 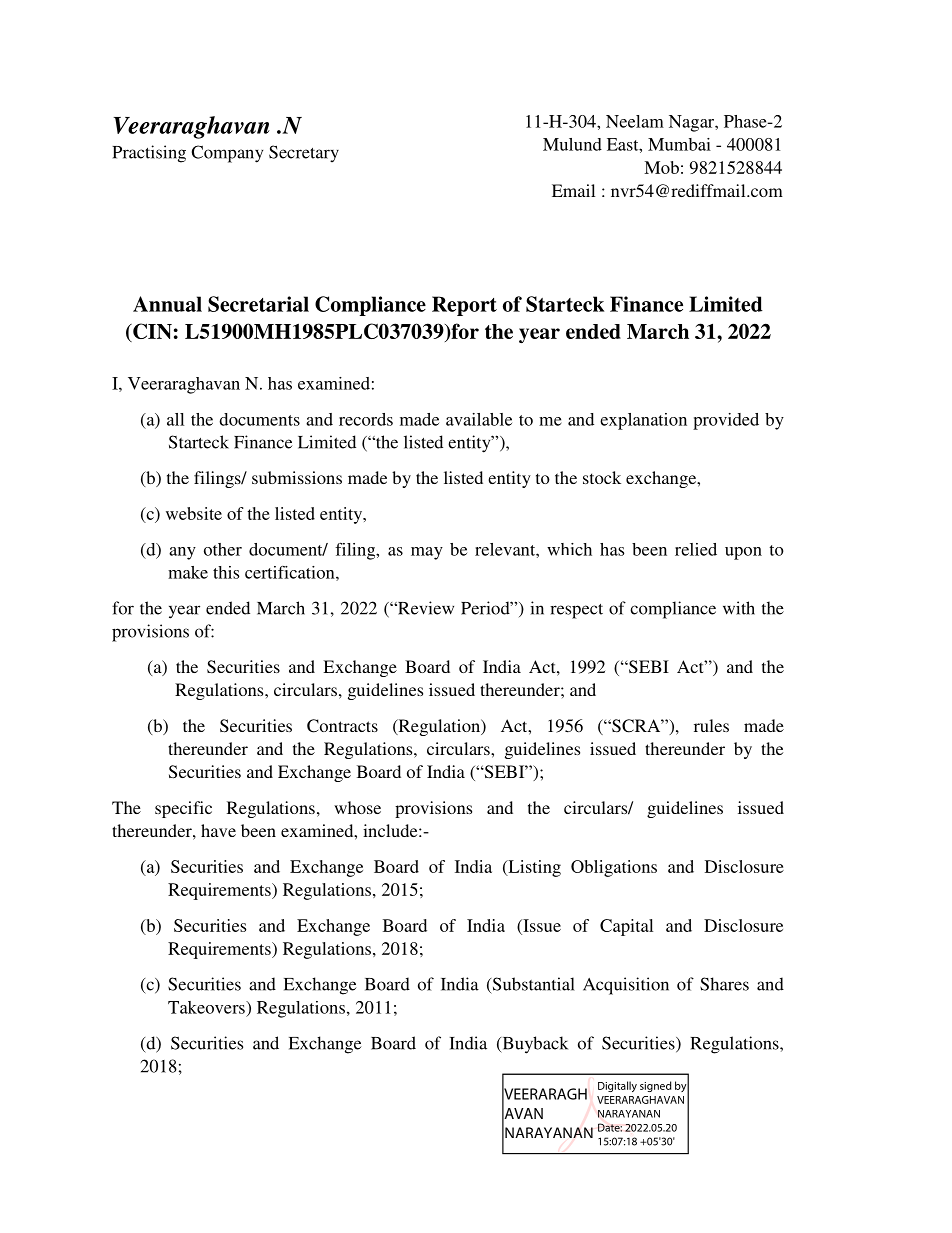 I want to click on all, so click(x=175, y=419).
